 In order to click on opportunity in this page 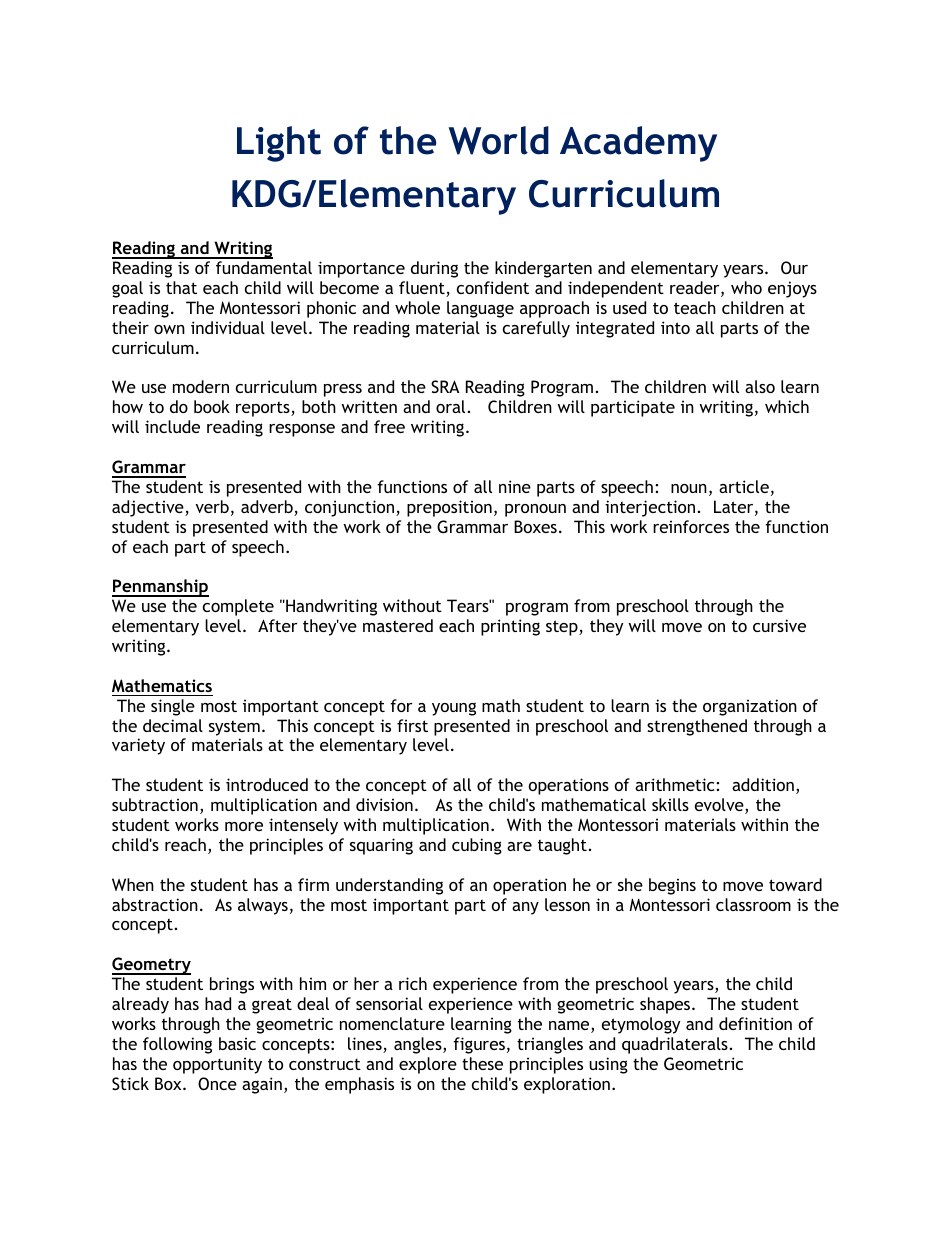, I will do `click(217, 1065)`.
